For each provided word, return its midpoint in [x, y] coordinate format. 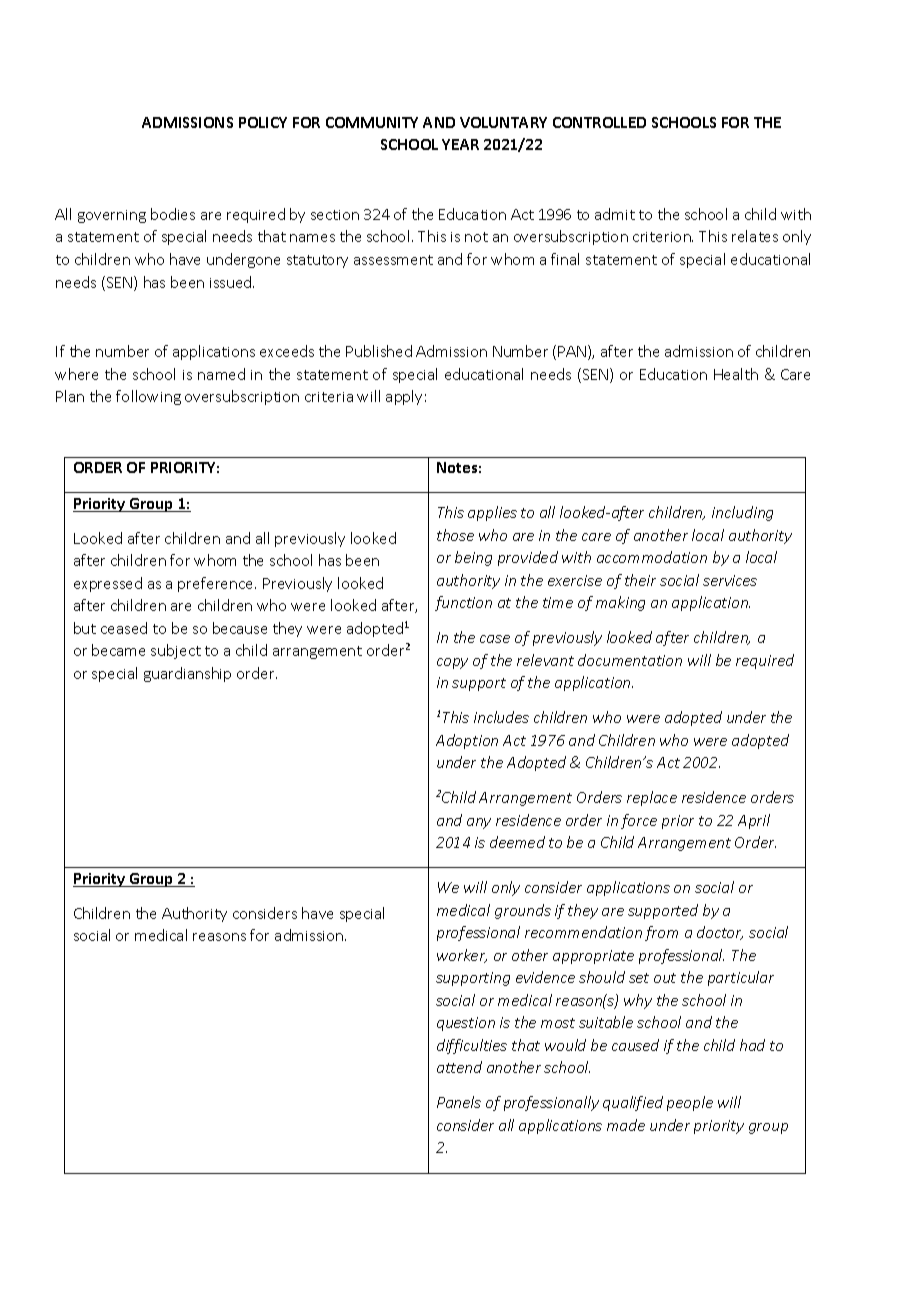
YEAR [460, 144]
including [742, 513]
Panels [459, 1102]
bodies [173, 214]
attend [459, 1067]
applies [492, 513]
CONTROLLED [599, 122]
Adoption [467, 741]
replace [652, 798]
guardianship [187, 674]
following [148, 397]
